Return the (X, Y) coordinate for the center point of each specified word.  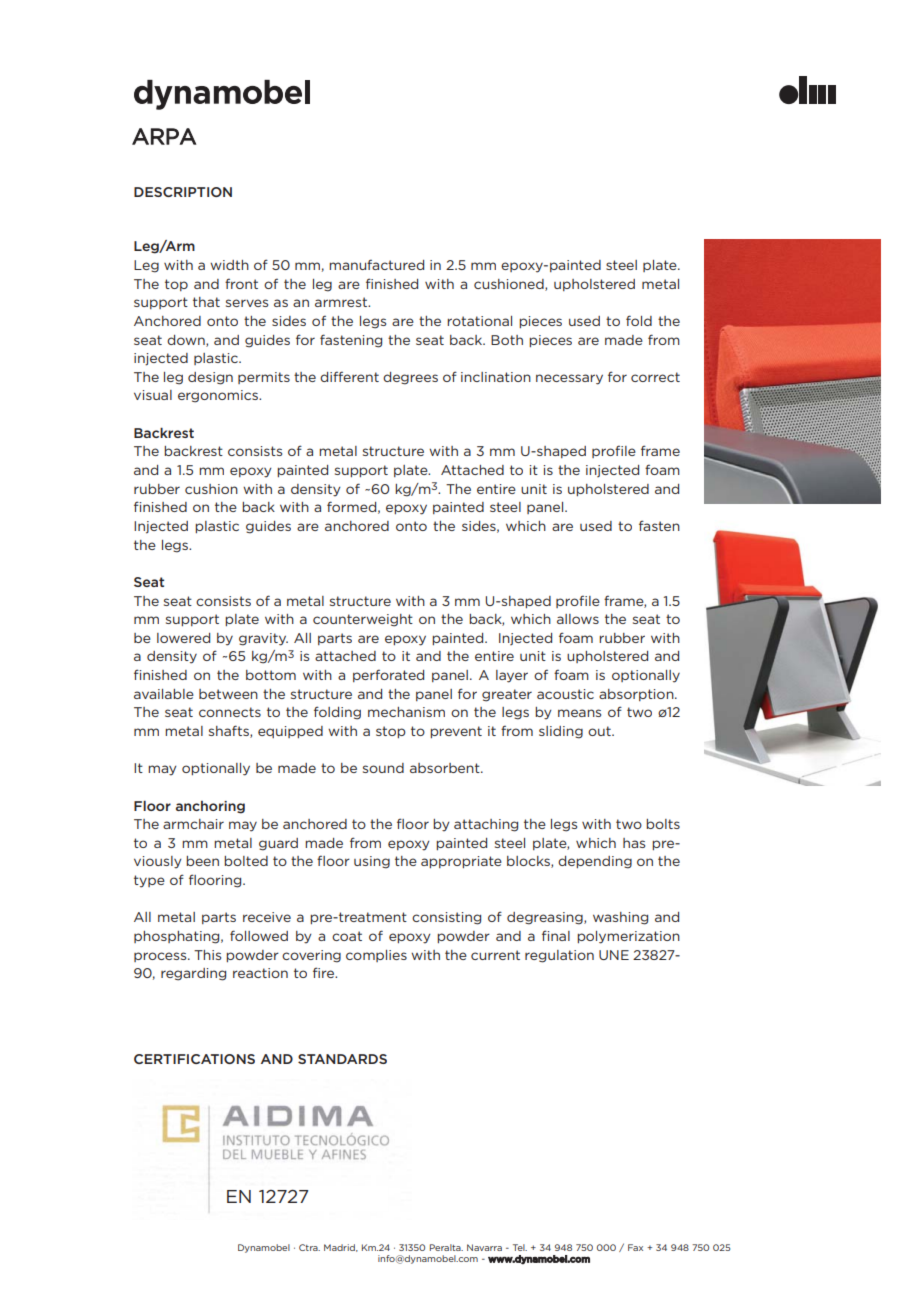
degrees (410, 378)
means (579, 713)
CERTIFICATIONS (194, 1059)
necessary (569, 379)
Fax (635, 1247)
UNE (614, 955)
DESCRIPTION (183, 192)
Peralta (446, 1247)
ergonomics (219, 396)
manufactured (376, 264)
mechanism (406, 712)
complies (376, 956)
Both (507, 340)
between (228, 694)
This (207, 955)
